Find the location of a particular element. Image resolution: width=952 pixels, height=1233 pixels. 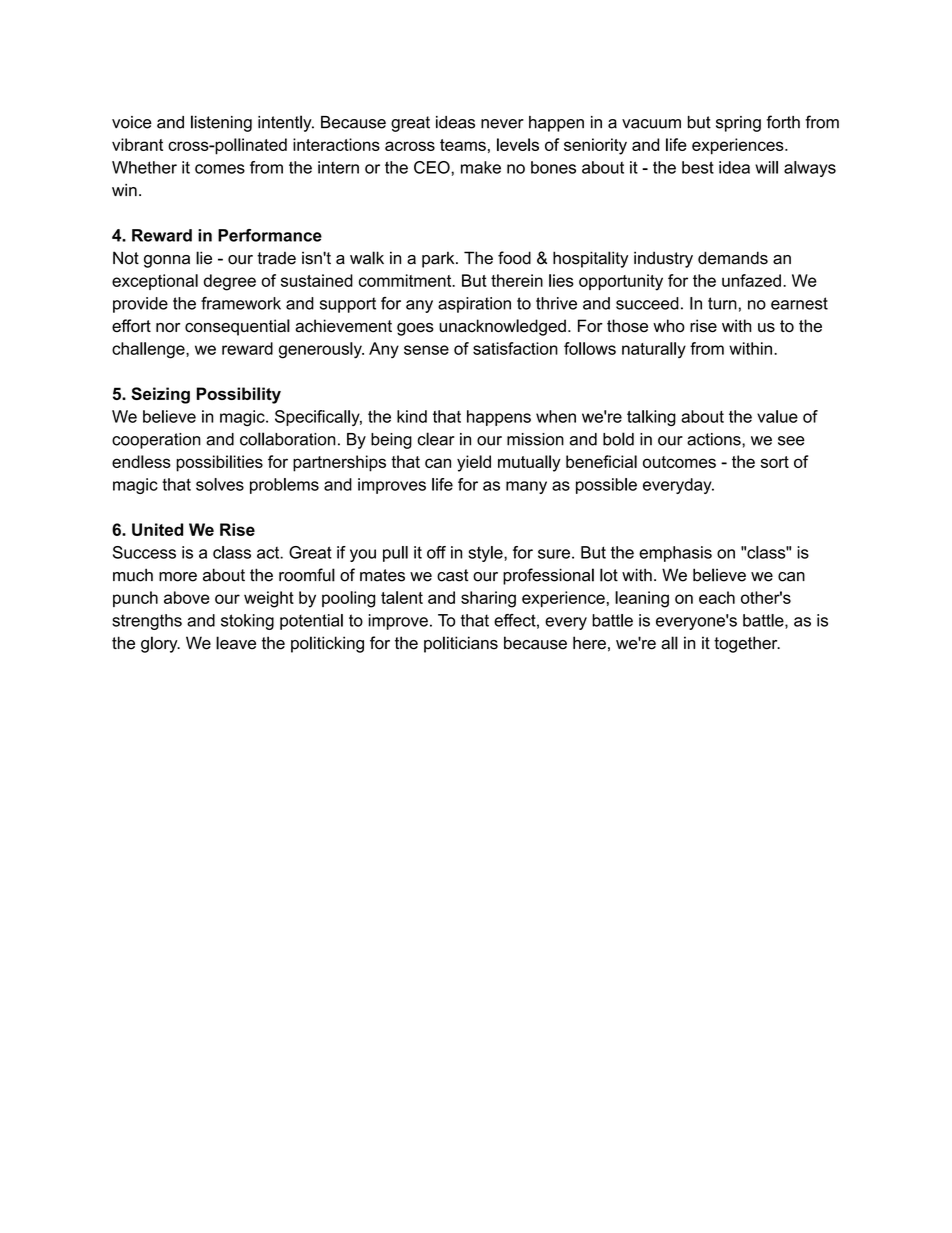

stoking is located at coordinates (247, 622).
